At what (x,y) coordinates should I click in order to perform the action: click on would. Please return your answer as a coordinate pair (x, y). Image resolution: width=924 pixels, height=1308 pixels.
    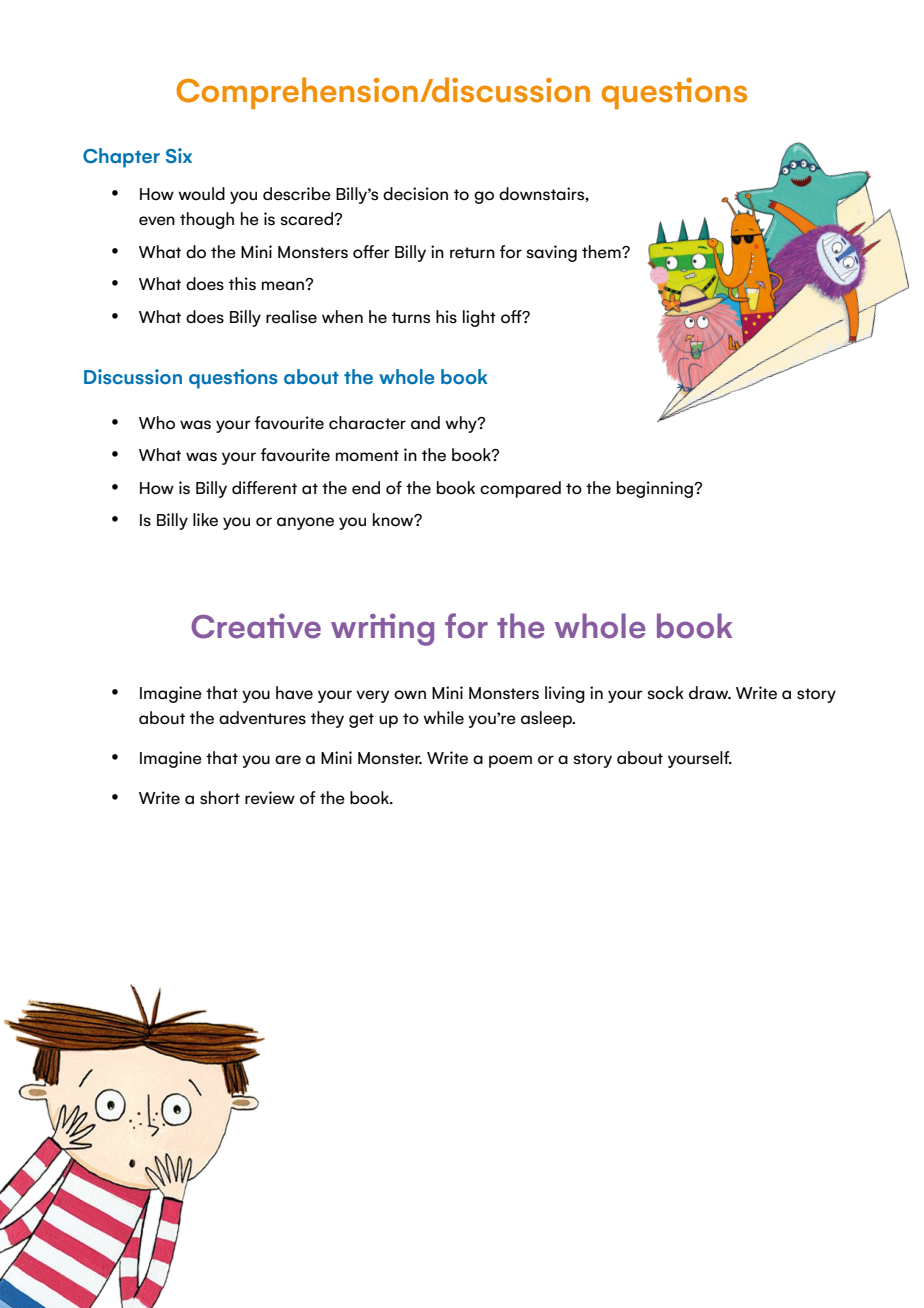
    Looking at the image, I should click on (201, 194).
